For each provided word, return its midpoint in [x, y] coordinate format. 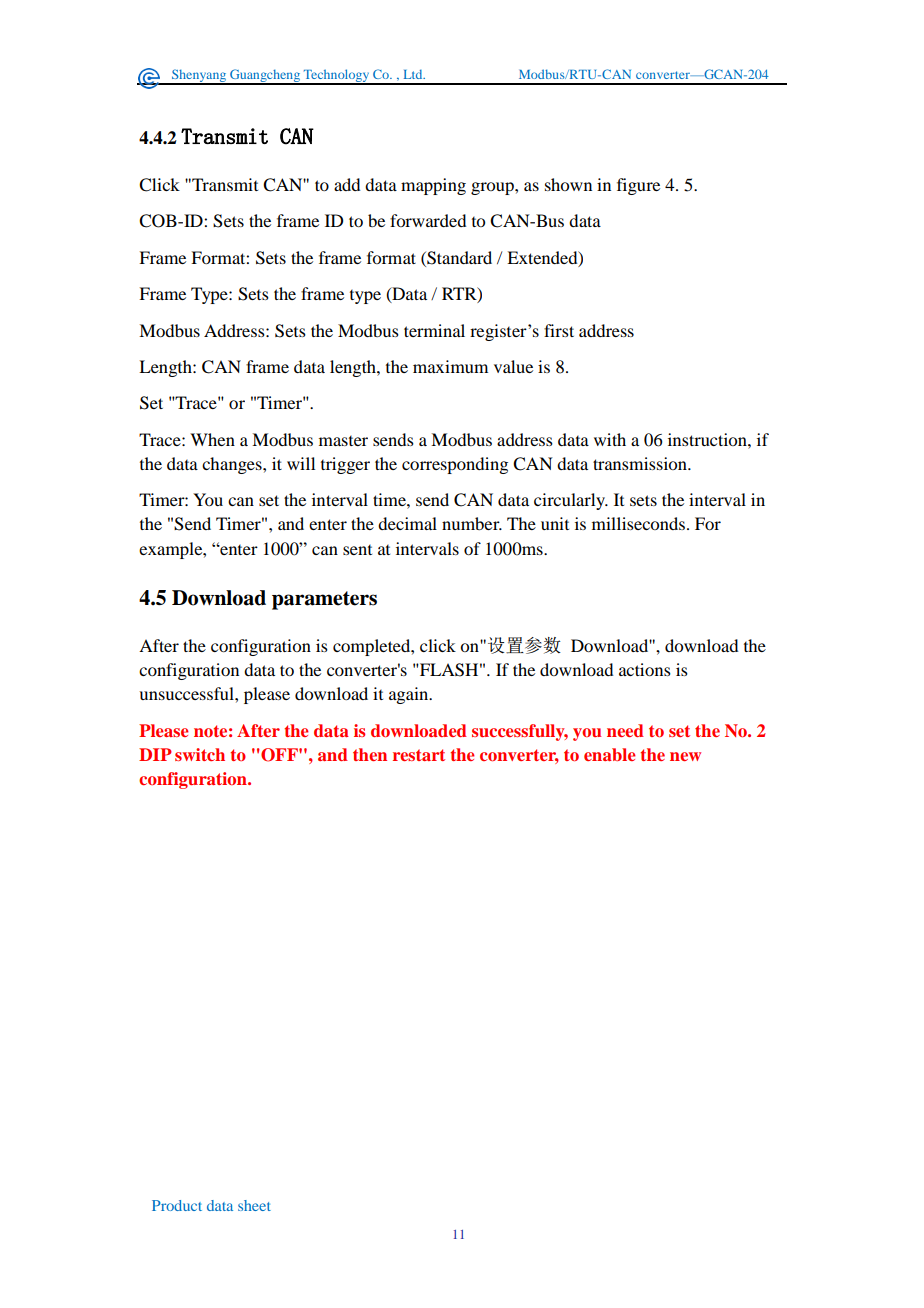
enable [610, 754]
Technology [336, 76]
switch [200, 754]
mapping [433, 186]
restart [419, 755]
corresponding [455, 465]
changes [233, 465]
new [685, 756]
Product [177, 1205]
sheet [254, 1205]
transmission [641, 463]
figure [638, 186]
